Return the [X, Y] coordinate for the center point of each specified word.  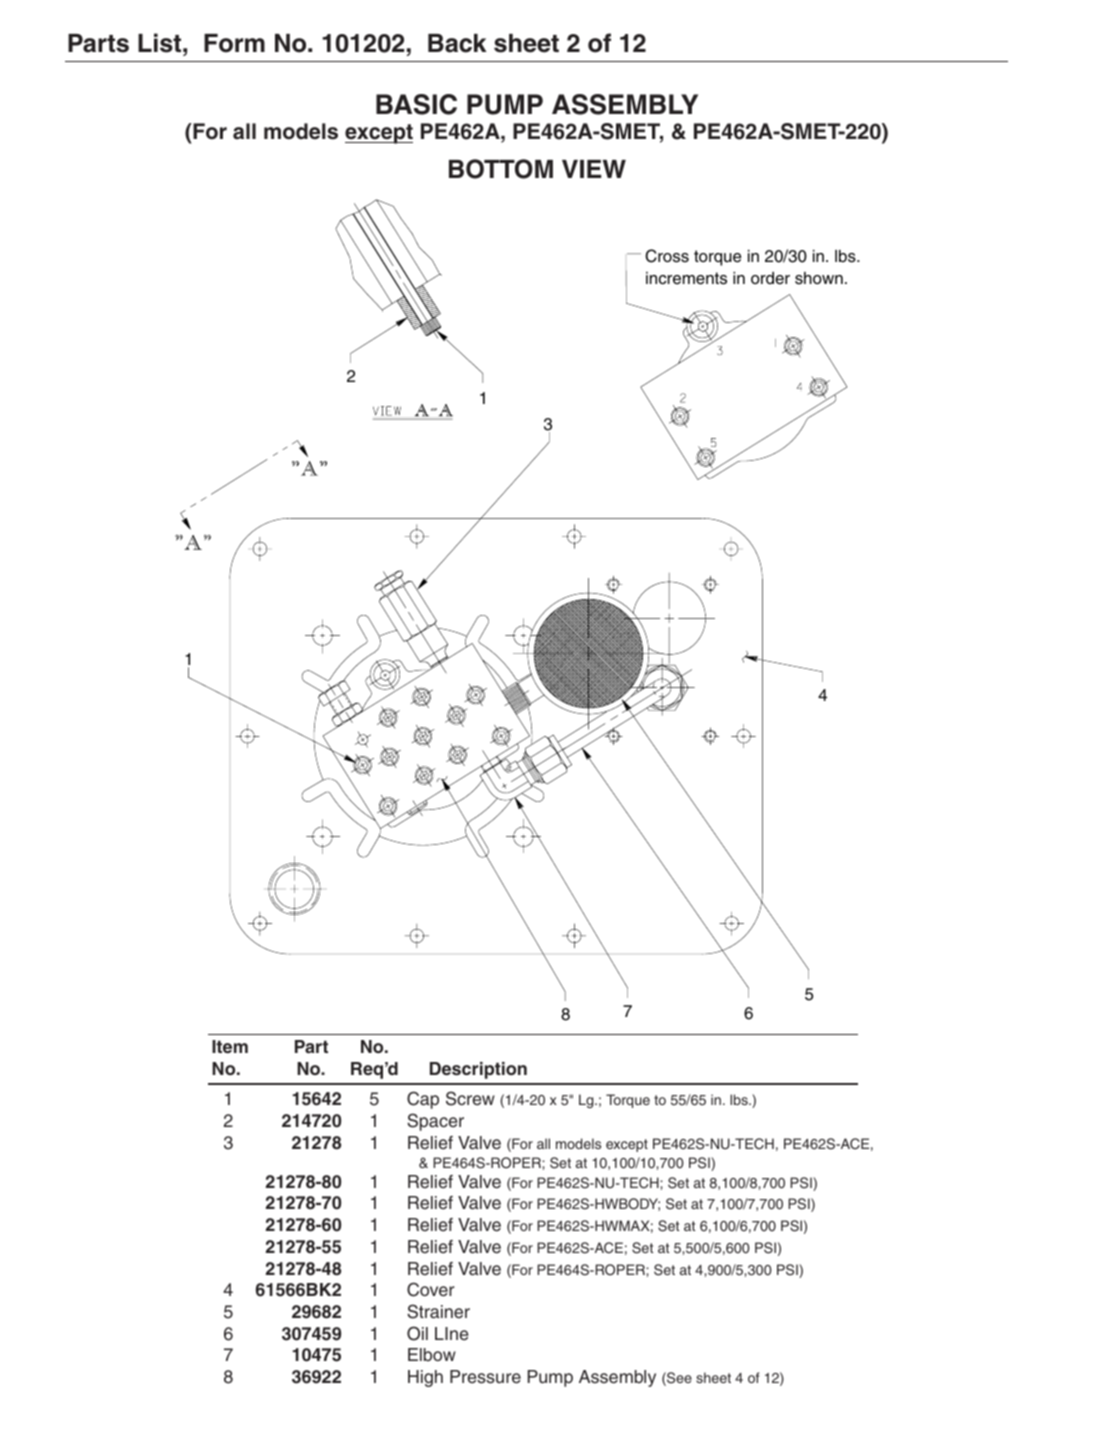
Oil [417, 1333]
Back [457, 43]
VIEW [594, 169]
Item [230, 1046]
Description [478, 1070]
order [770, 278]
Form [234, 43]
